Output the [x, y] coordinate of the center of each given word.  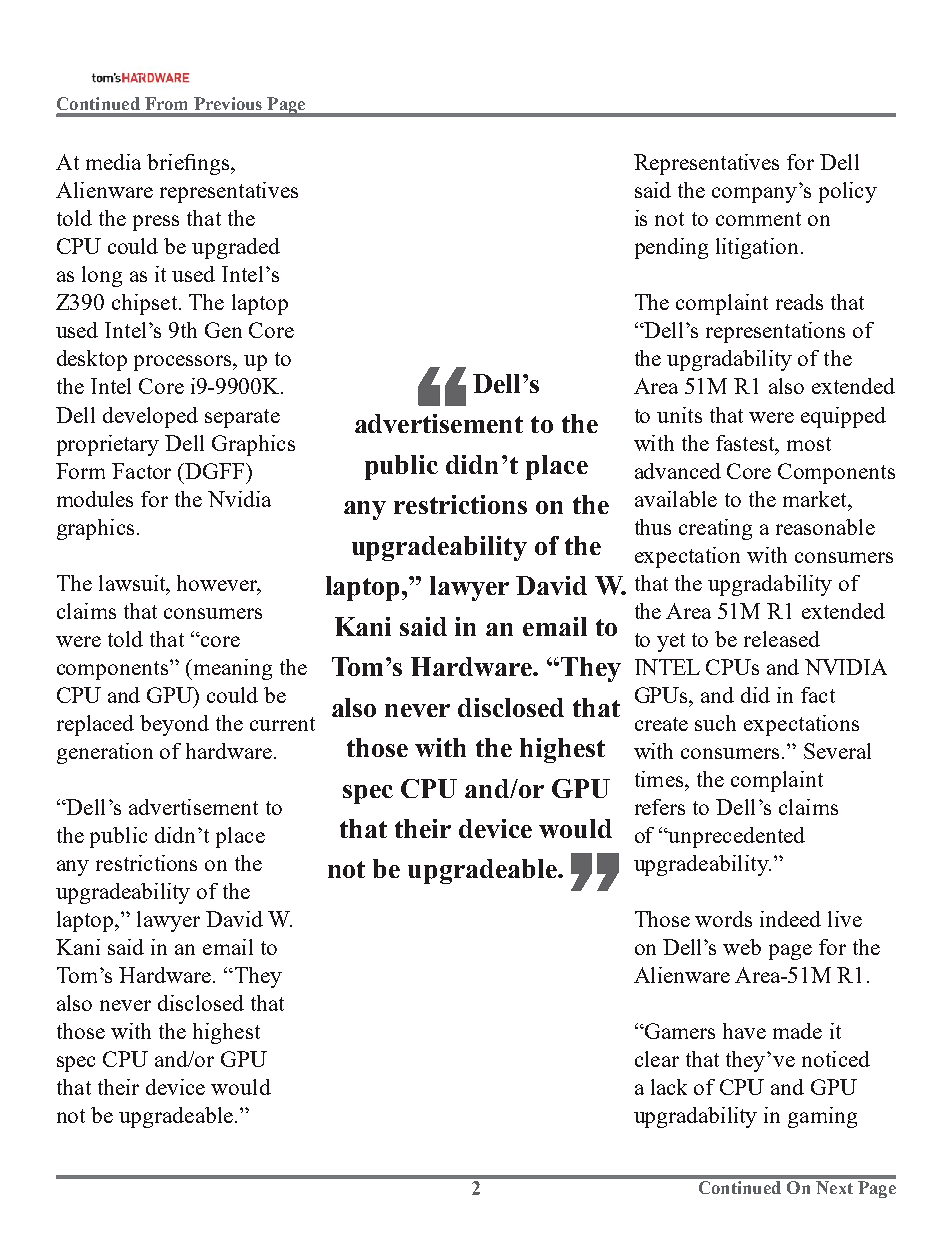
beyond [174, 725]
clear [657, 1059]
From [166, 103]
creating [715, 529]
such [715, 723]
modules [95, 499]
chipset [146, 304]
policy [848, 192]
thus [653, 527]
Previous [228, 103]
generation [105, 753]
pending [671, 248]
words [723, 919]
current [282, 724]
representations [775, 332]
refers [660, 807]
